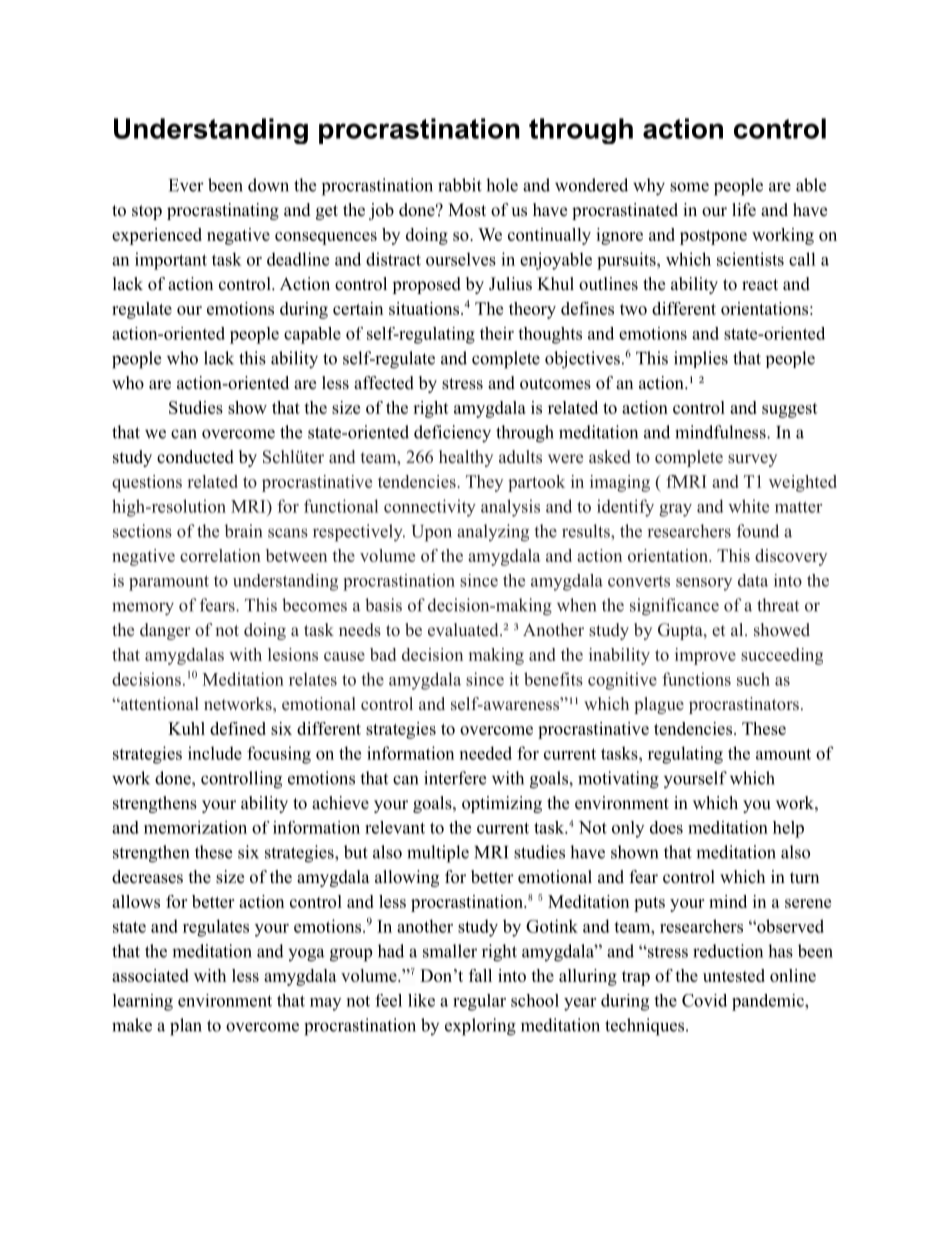  What do you see at coordinates (479, 1002) in the screenshot?
I see `regular` at bounding box center [479, 1002].
